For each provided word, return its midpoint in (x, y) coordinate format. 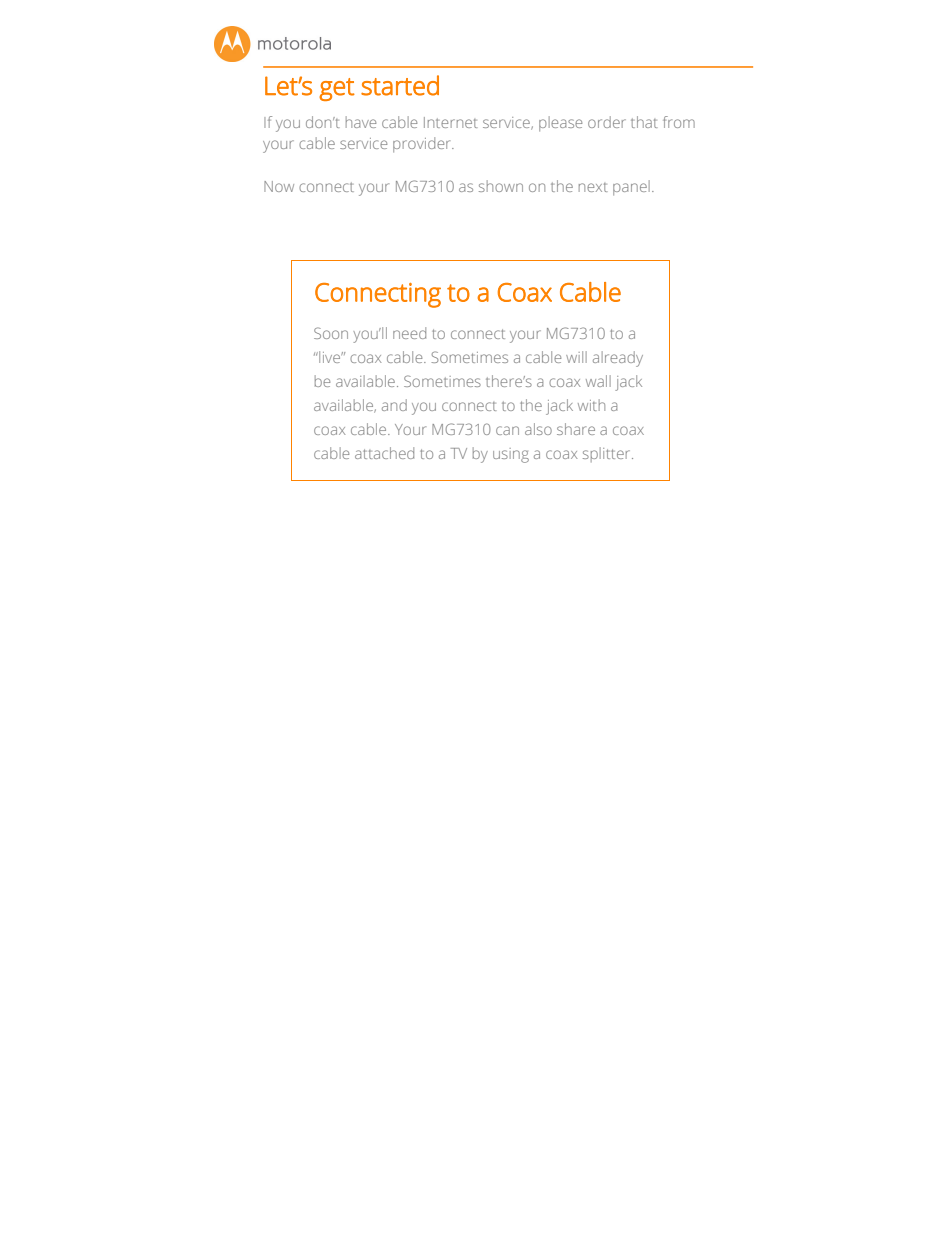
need (409, 333)
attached (384, 453)
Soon (331, 333)
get (337, 89)
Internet (451, 122)
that (644, 122)
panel (631, 188)
